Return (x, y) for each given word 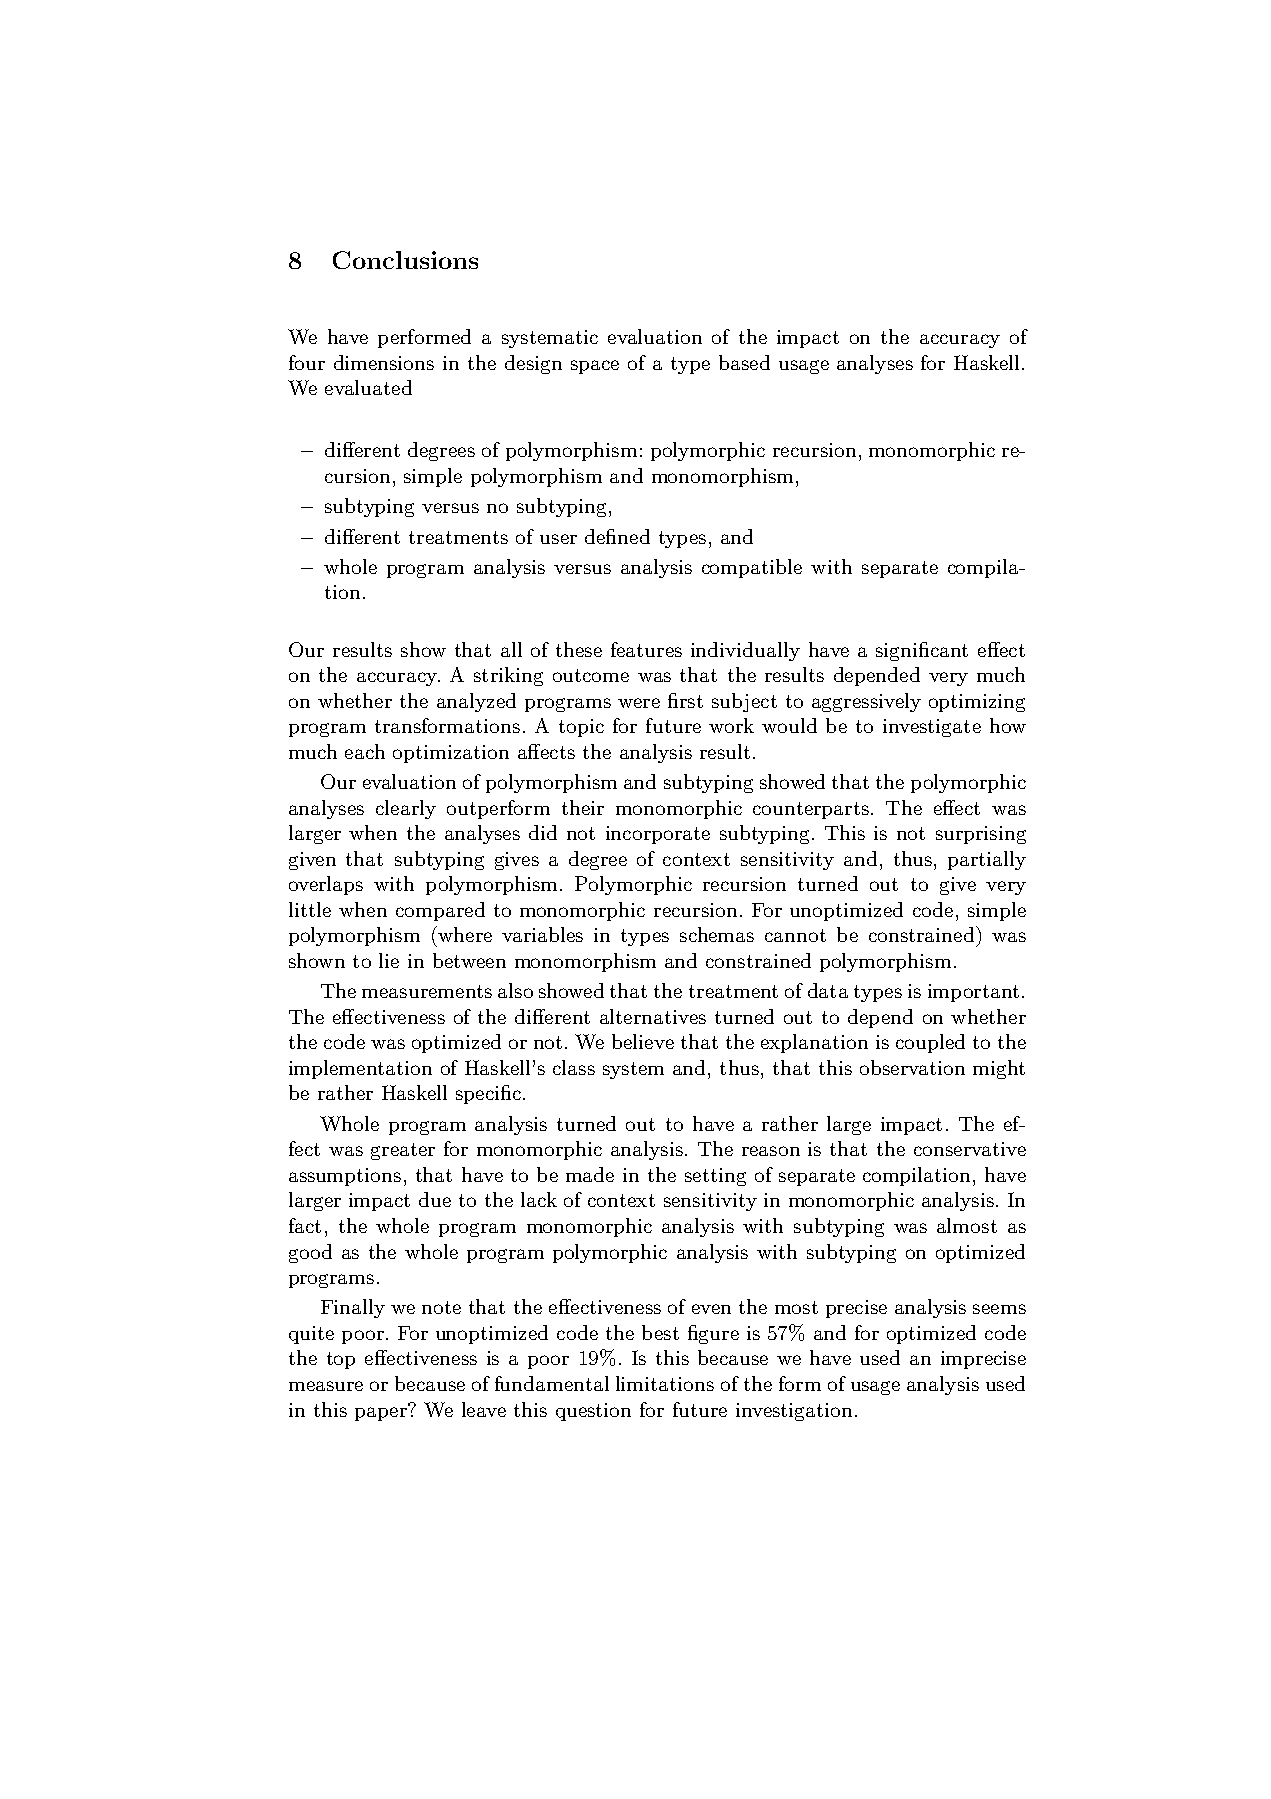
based (744, 362)
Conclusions (405, 260)
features (646, 649)
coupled (930, 1043)
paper (382, 1413)
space (595, 367)
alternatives (653, 1016)
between (469, 960)
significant (922, 651)
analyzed (476, 702)
